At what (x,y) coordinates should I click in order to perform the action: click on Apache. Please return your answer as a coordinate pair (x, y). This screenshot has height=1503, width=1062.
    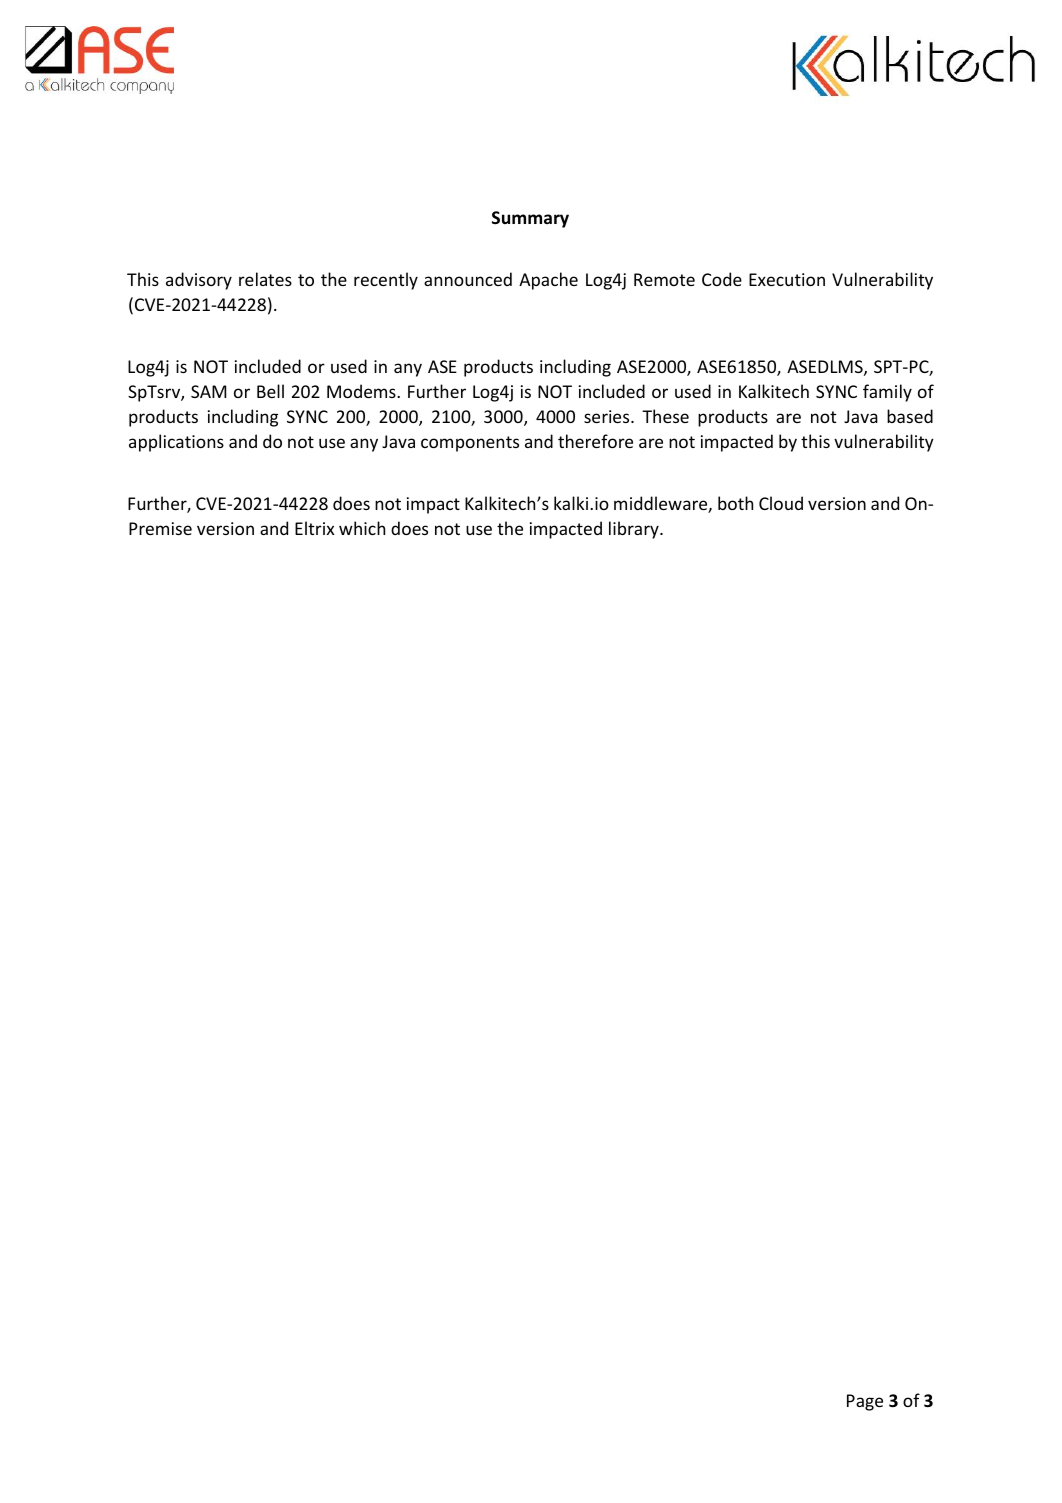
    Looking at the image, I should click on (548, 281).
